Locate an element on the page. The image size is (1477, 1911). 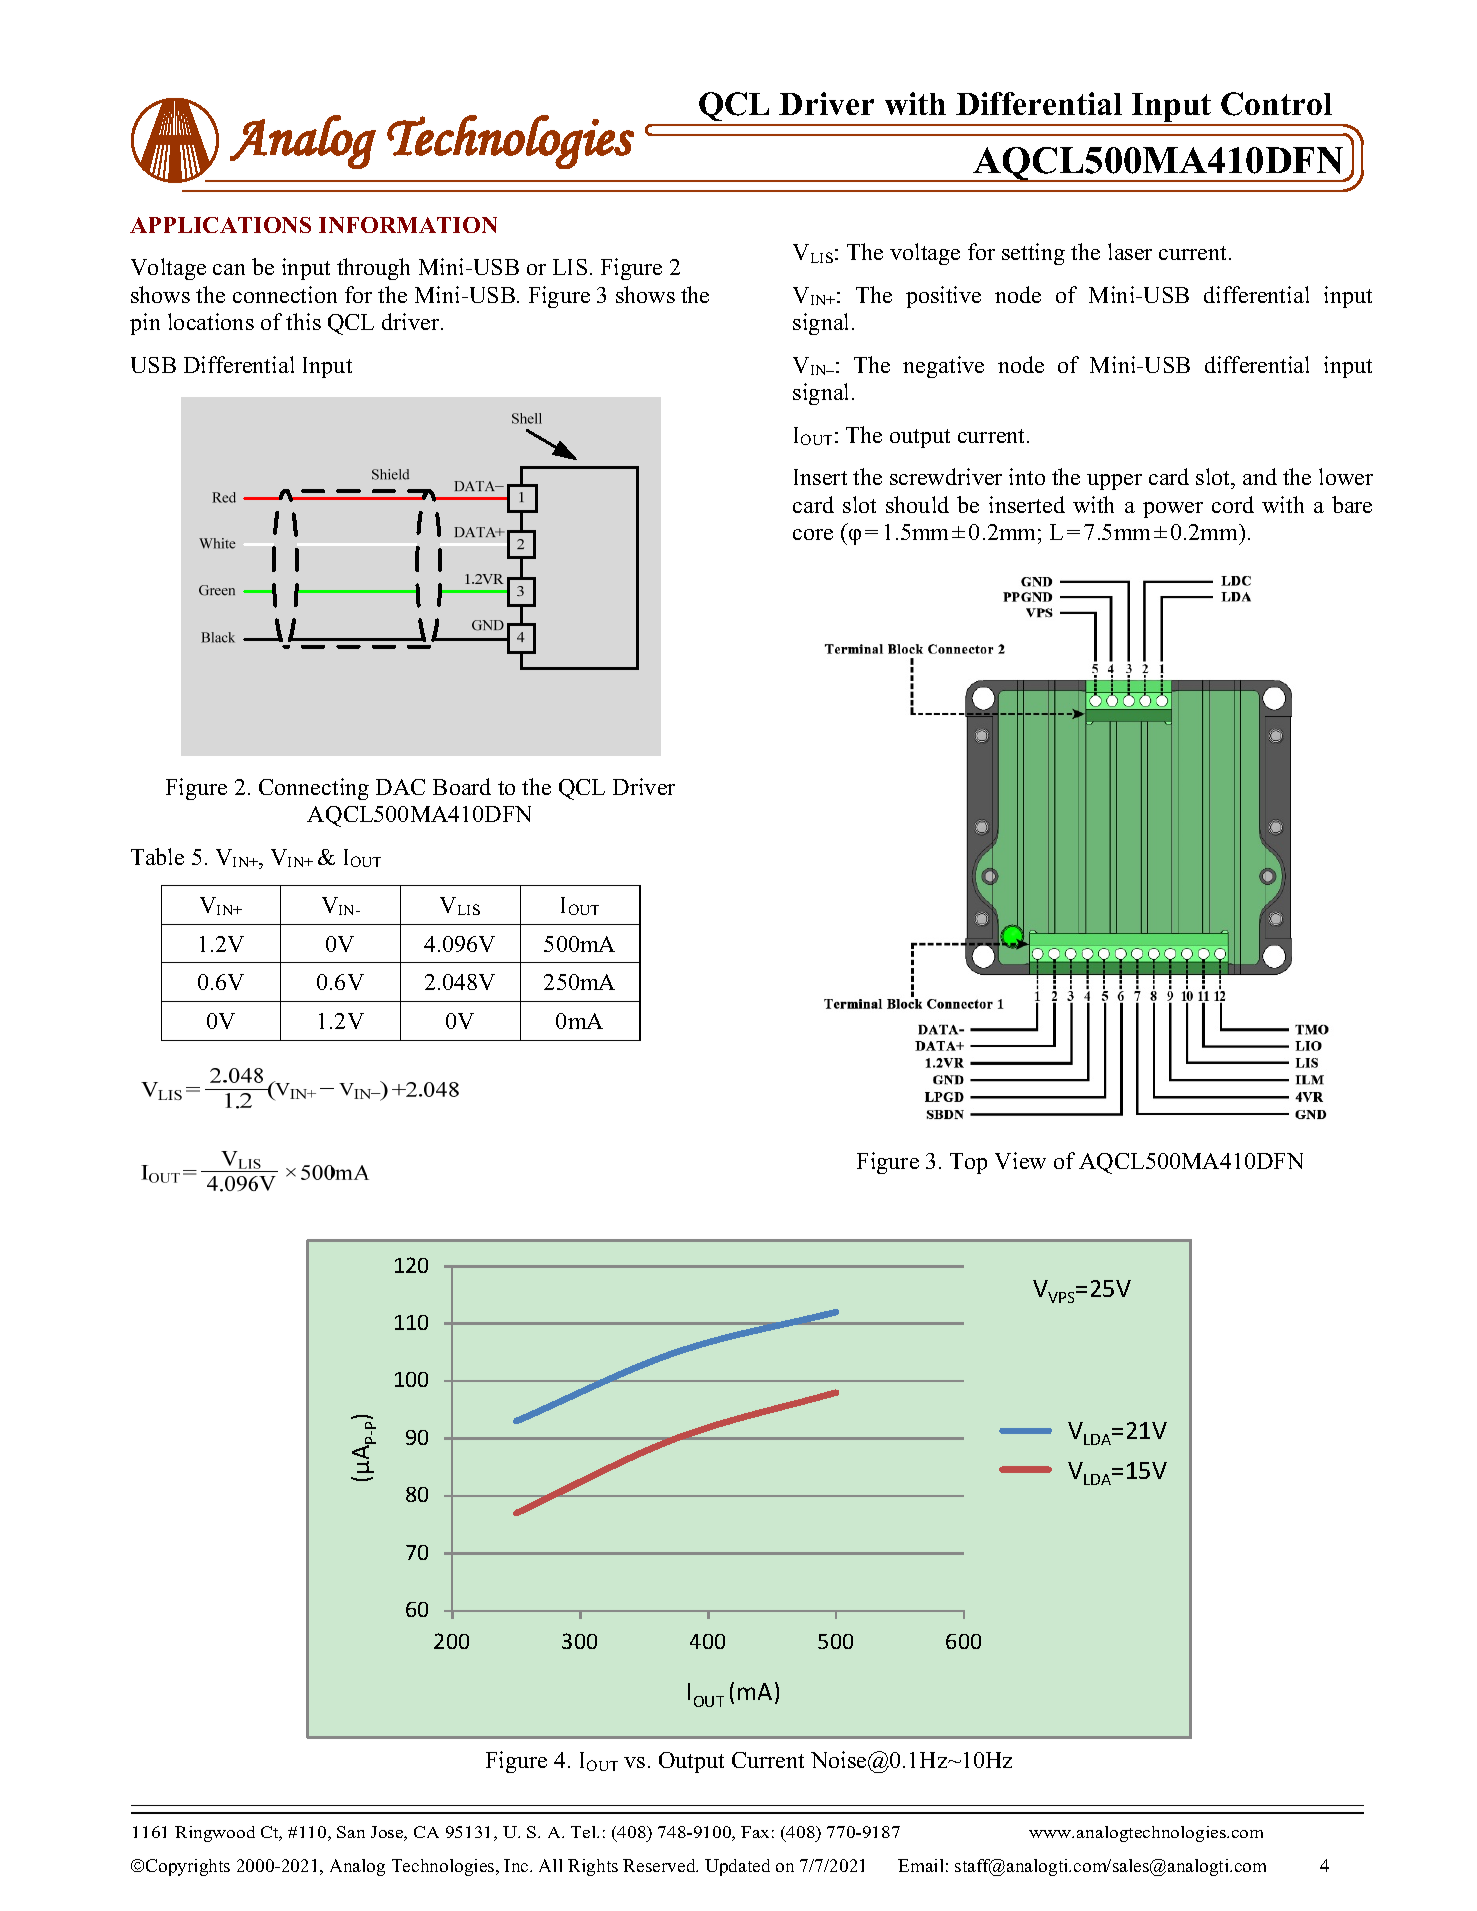
San is located at coordinates (351, 1832).
